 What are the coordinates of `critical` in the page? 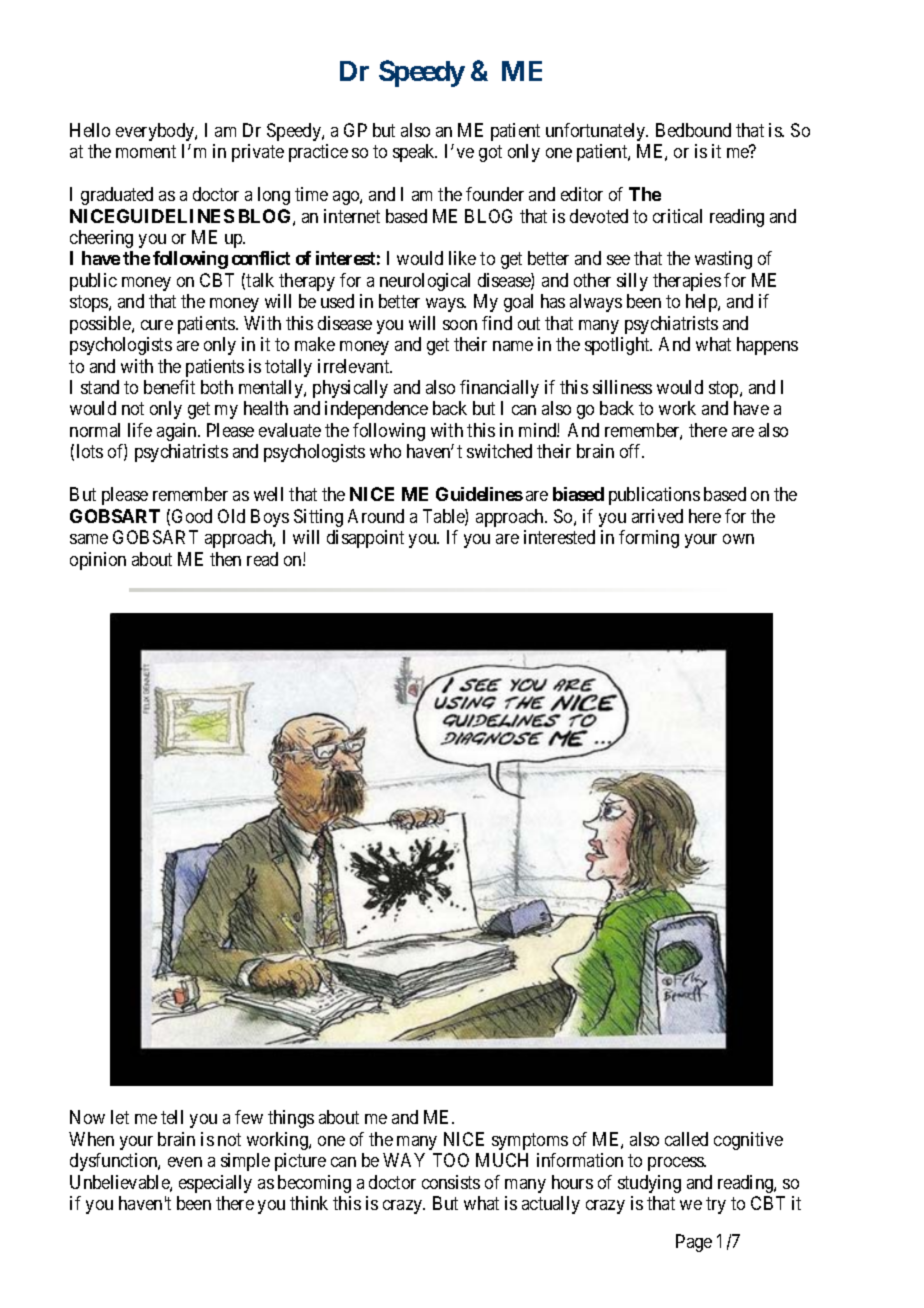 It's located at (677, 216).
